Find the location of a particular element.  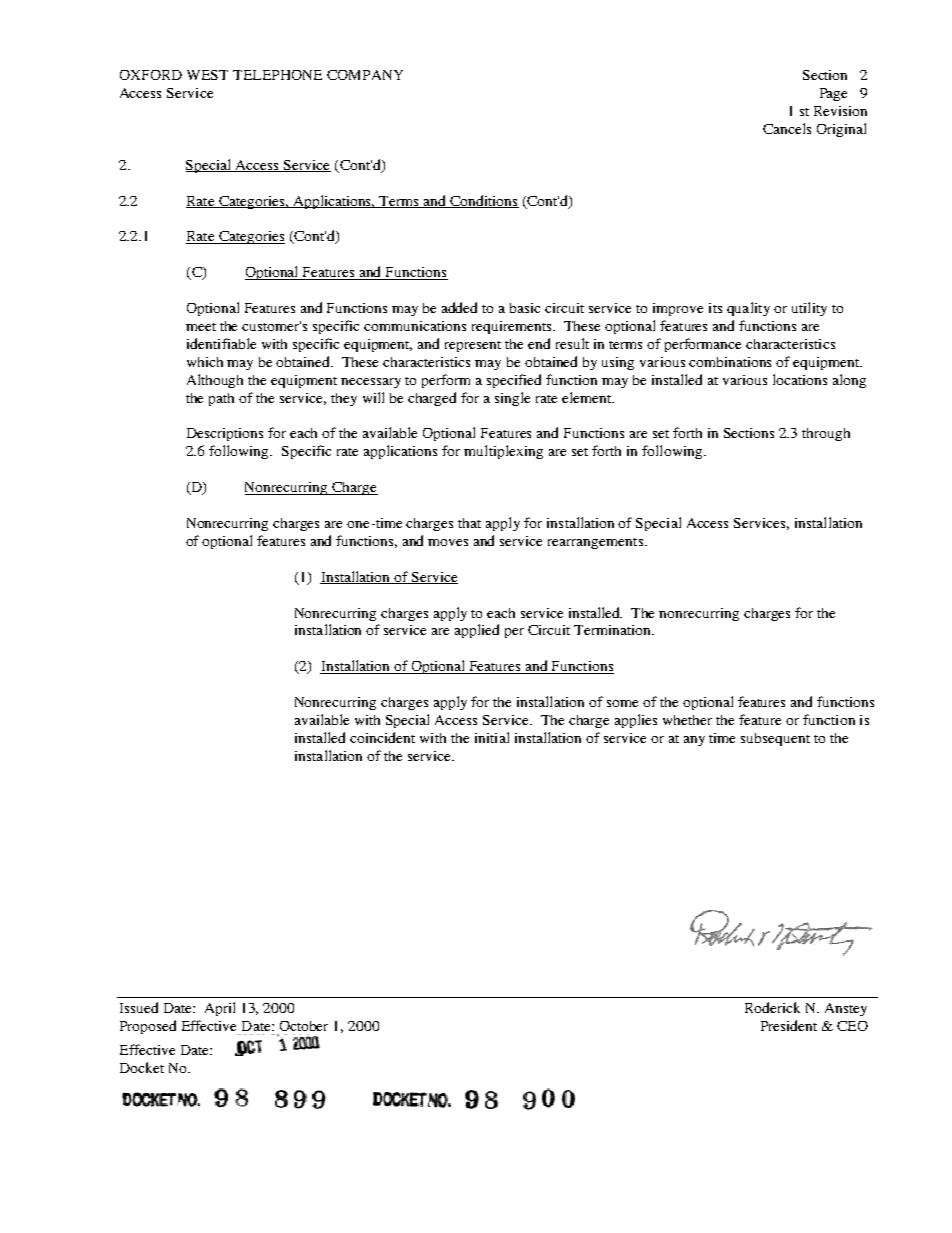

moves is located at coordinates (448, 542).
